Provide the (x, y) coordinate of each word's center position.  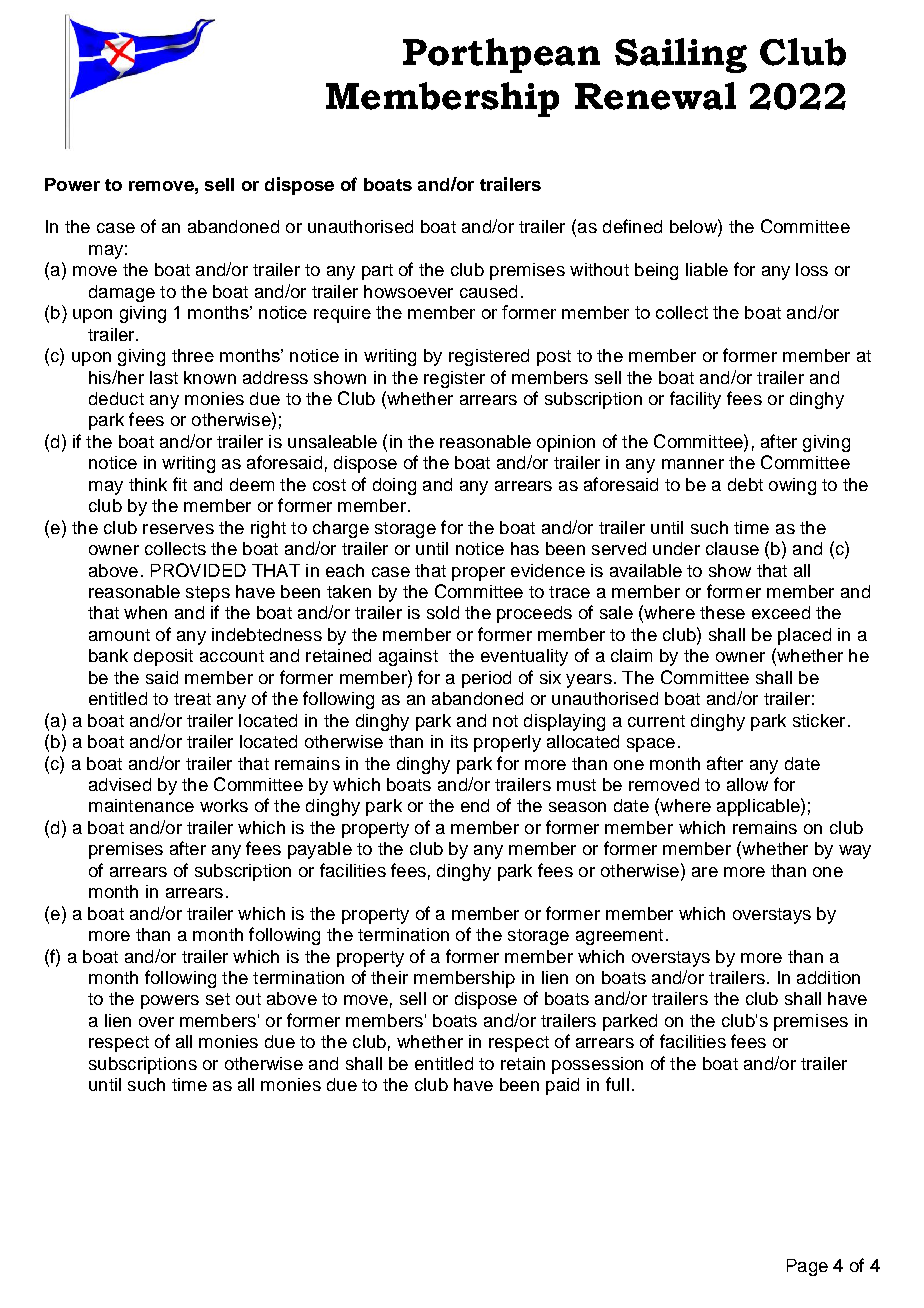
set (218, 999)
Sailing (681, 55)
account (232, 656)
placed (804, 636)
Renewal (655, 96)
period (486, 679)
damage (122, 293)
